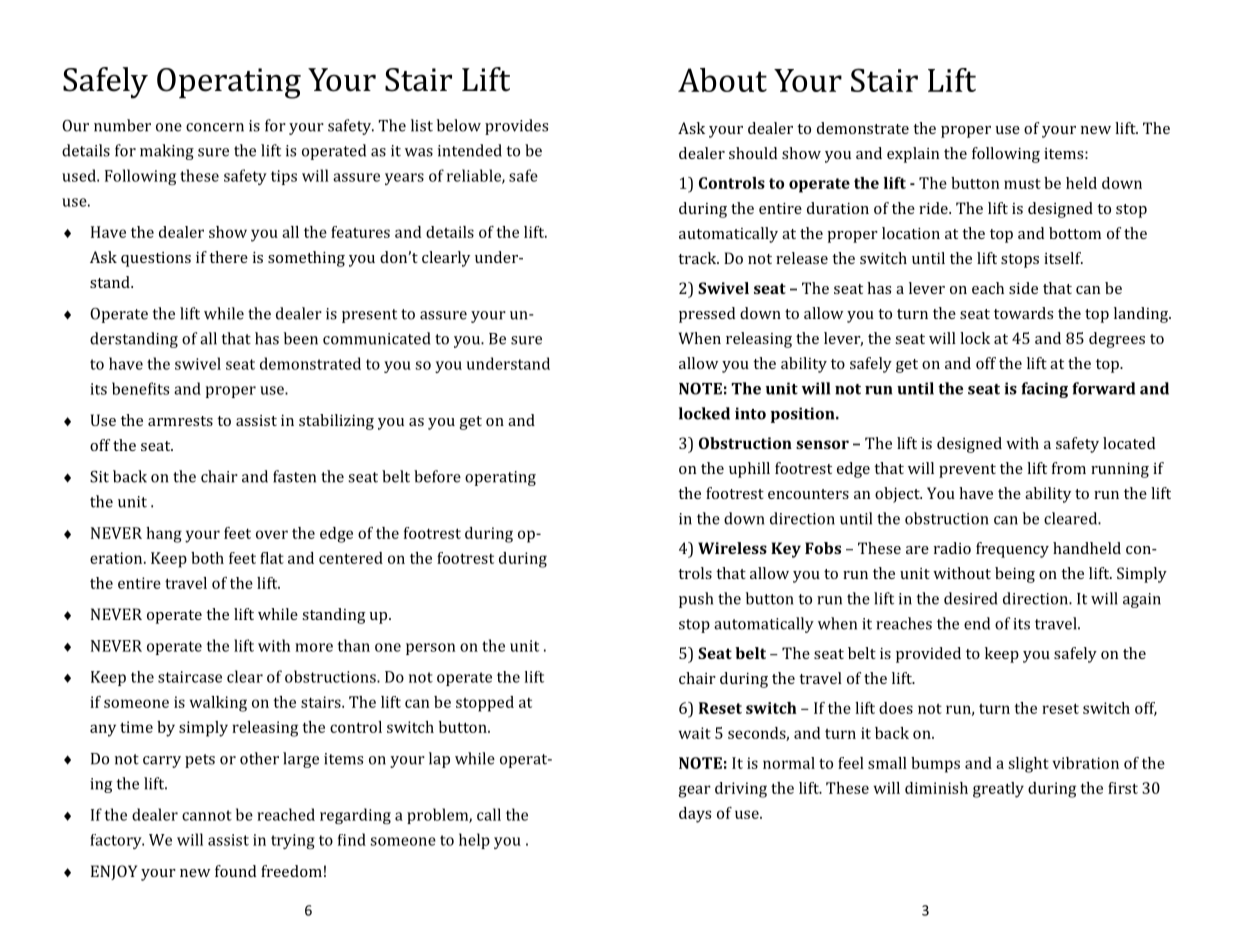  Describe the element at coordinates (696, 600) in the image. I see `push` at that location.
